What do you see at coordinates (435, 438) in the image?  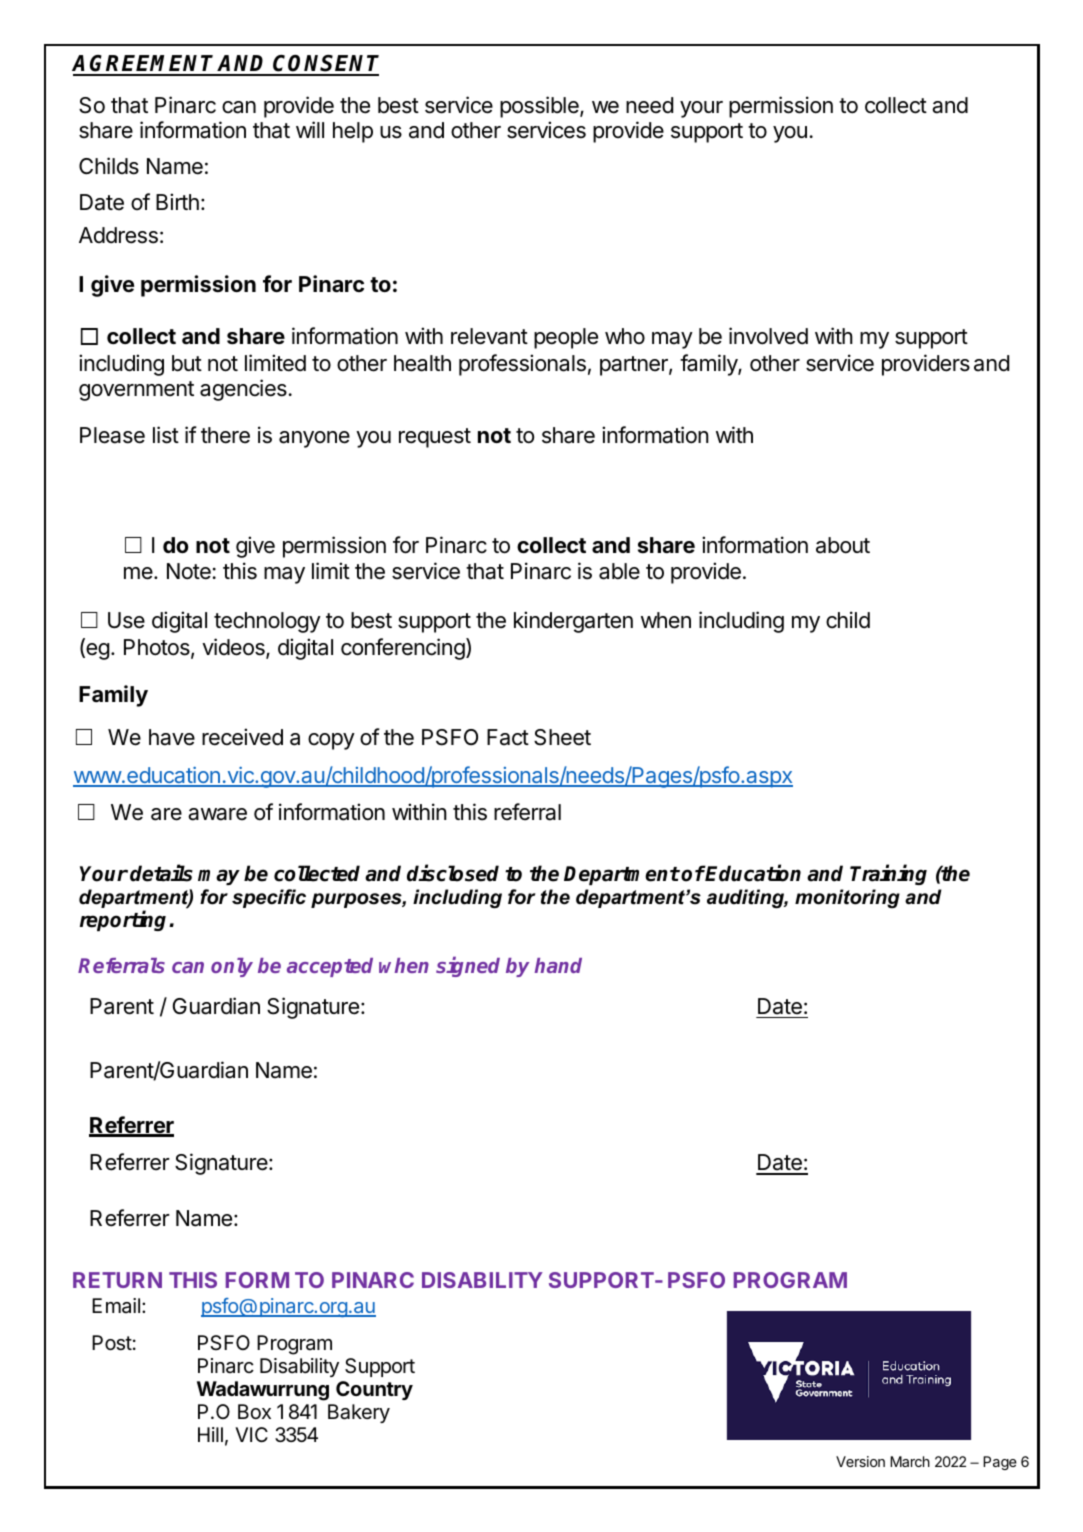 I see `request` at bounding box center [435, 438].
